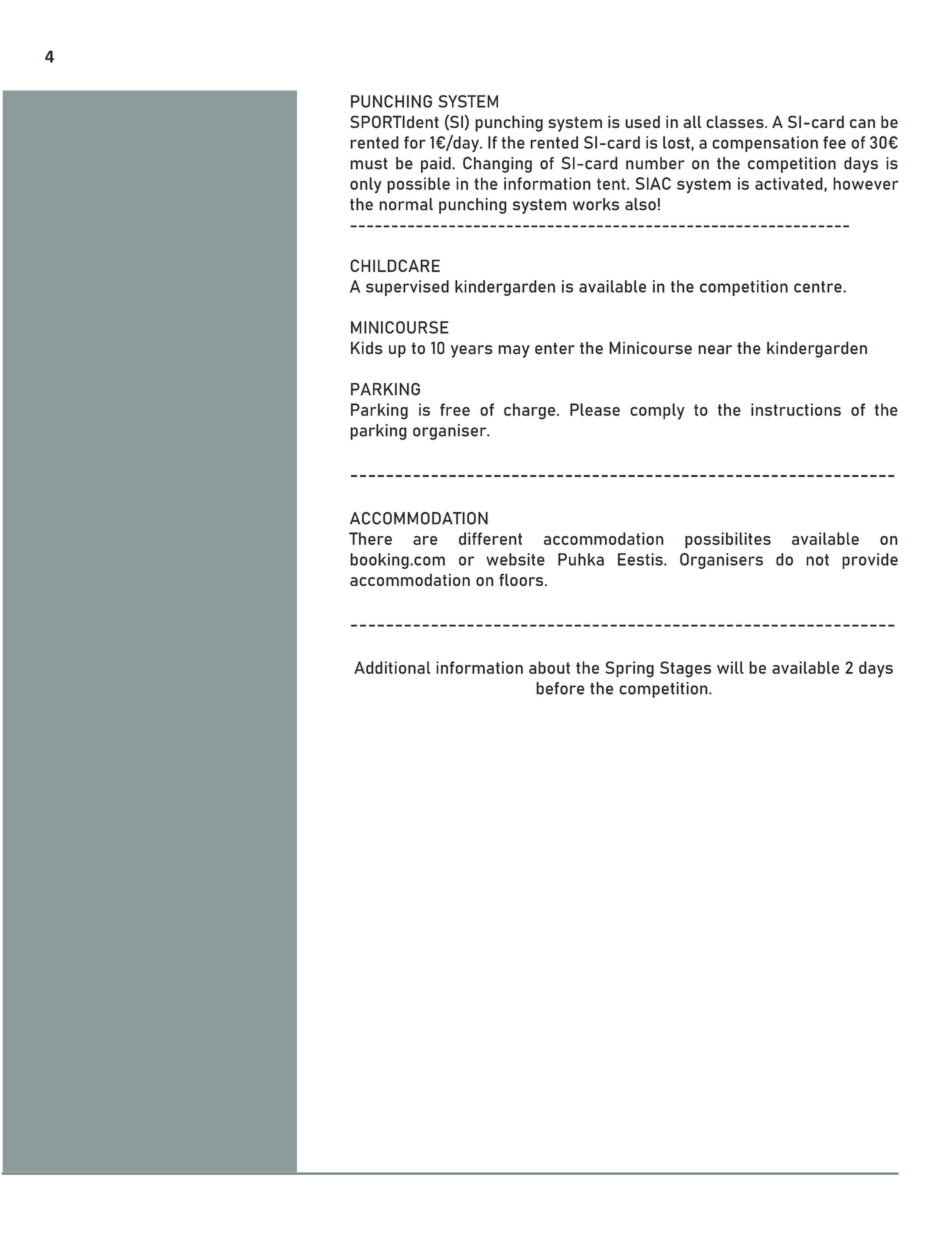 This screenshot has height=1233, width=952. Describe the element at coordinates (834, 142) in the screenshot. I see `fee` at that location.
